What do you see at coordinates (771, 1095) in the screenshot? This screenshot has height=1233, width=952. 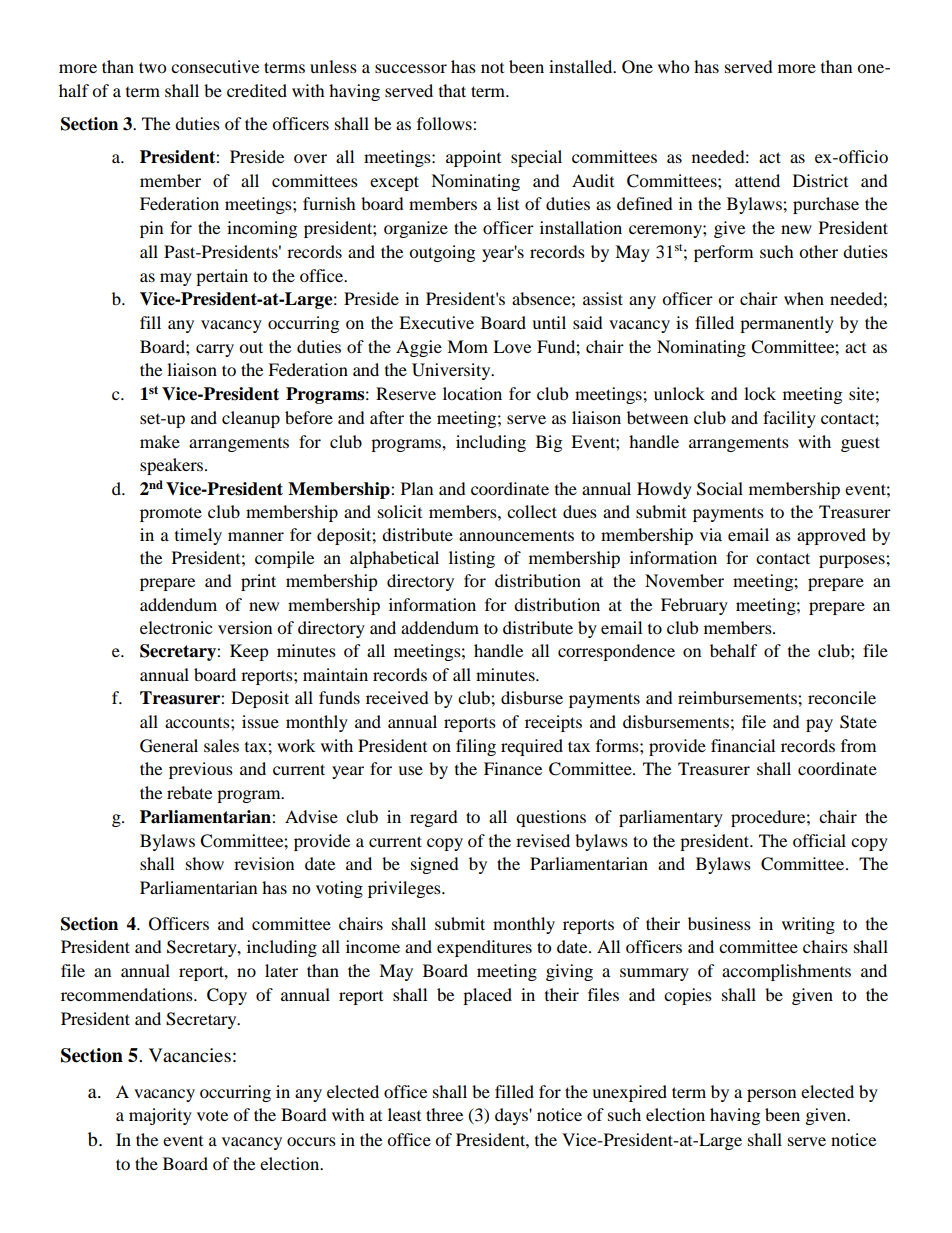 I see `person` at bounding box center [771, 1095].
